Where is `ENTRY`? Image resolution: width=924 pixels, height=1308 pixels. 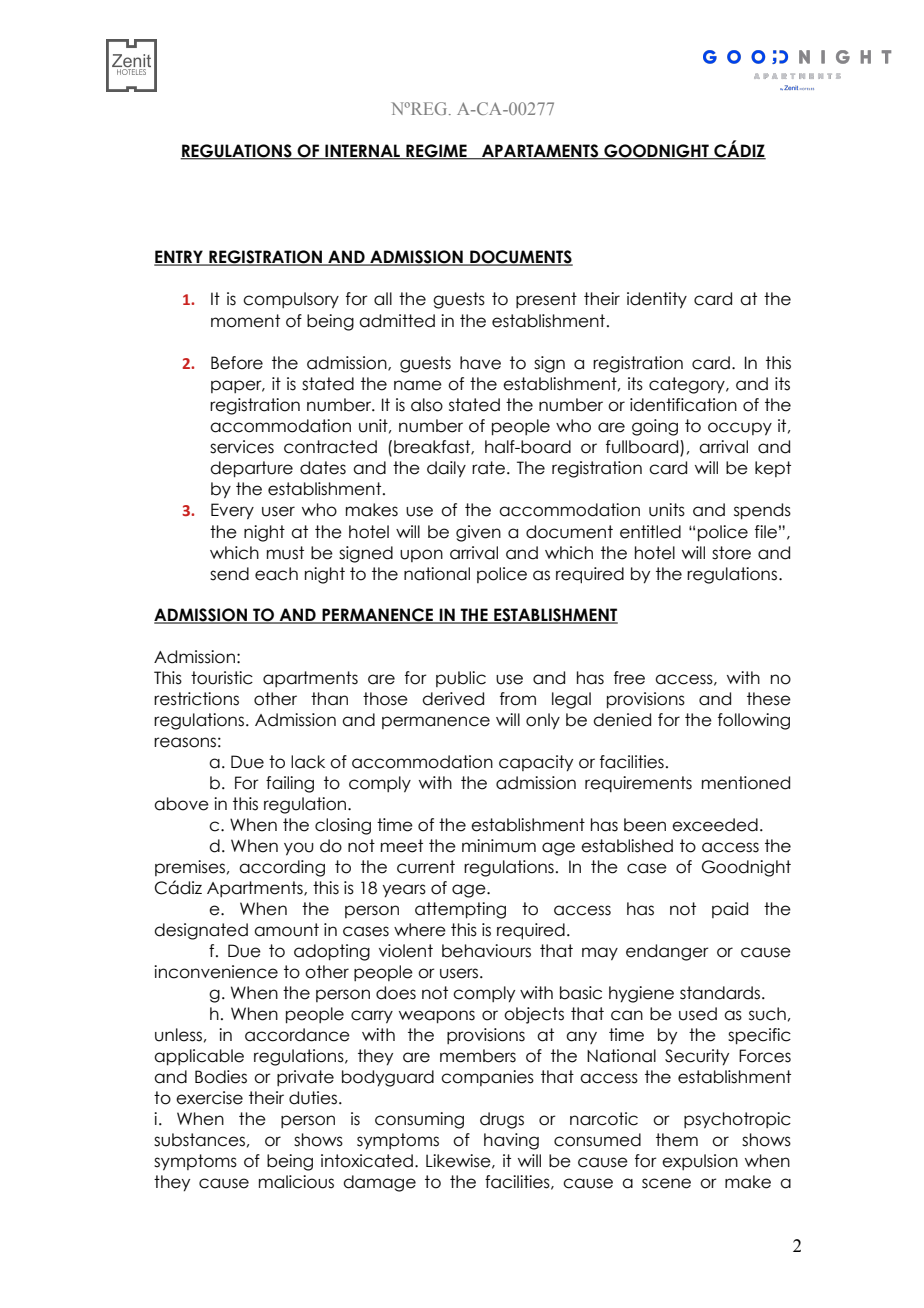 ENTRY is located at coordinates (179, 258).
